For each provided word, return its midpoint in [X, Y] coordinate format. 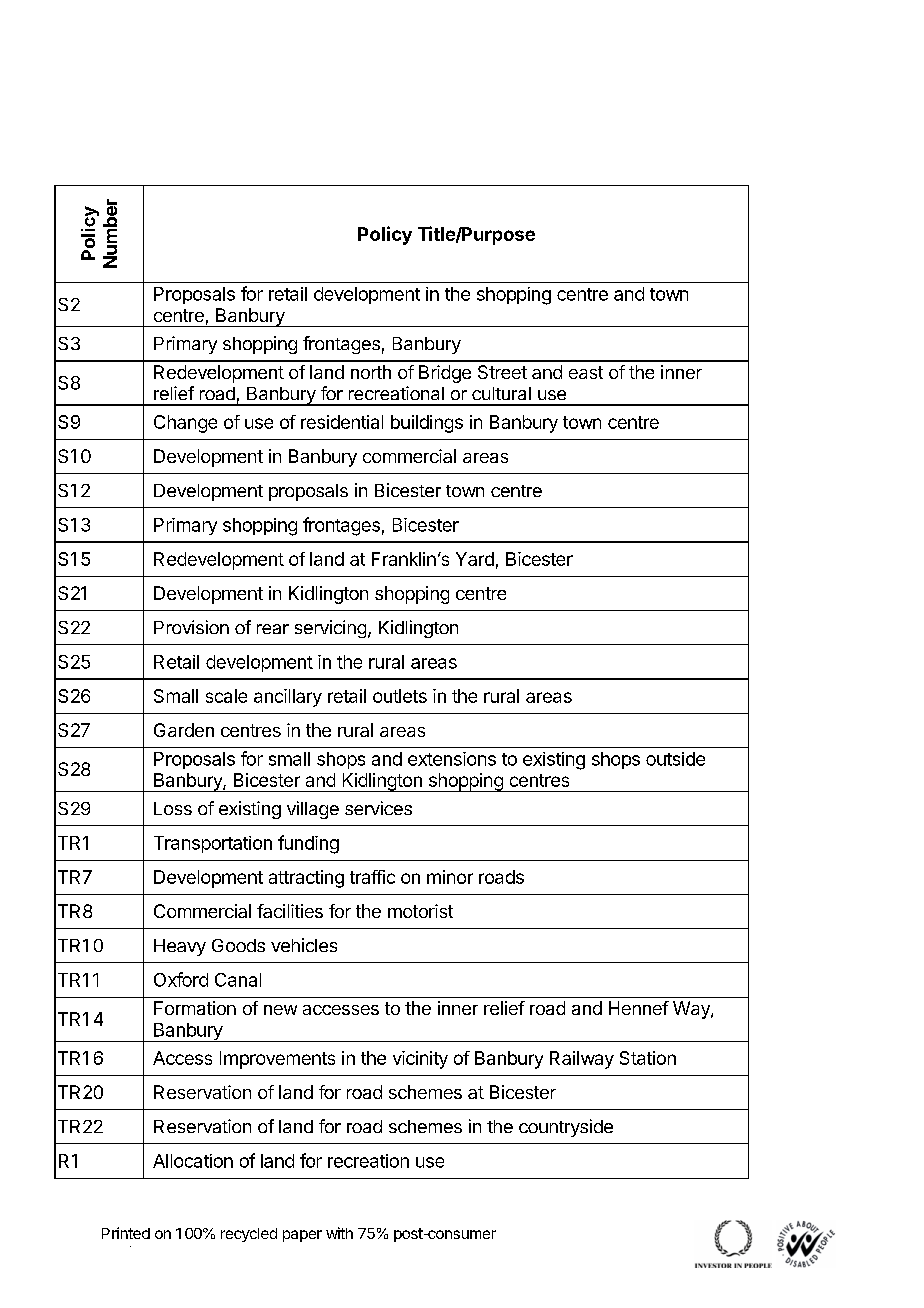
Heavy [180, 947]
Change [185, 424]
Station [648, 1058]
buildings [427, 424]
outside [675, 759]
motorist [420, 911]
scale [226, 696]
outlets [400, 696]
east [586, 372]
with [339, 1233]
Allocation [193, 1161]
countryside [566, 1128]
